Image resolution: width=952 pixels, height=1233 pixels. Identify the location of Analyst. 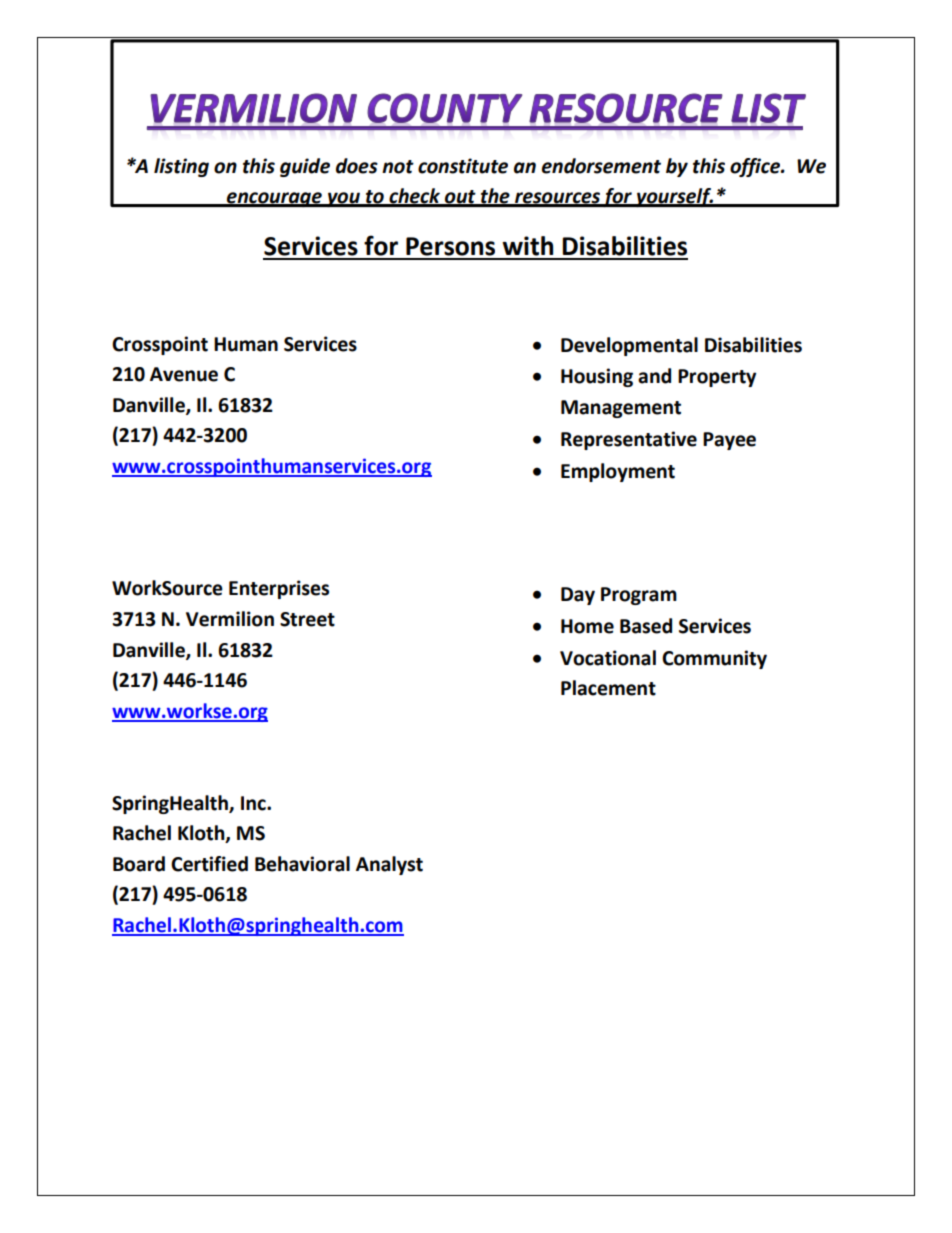
(389, 865).
